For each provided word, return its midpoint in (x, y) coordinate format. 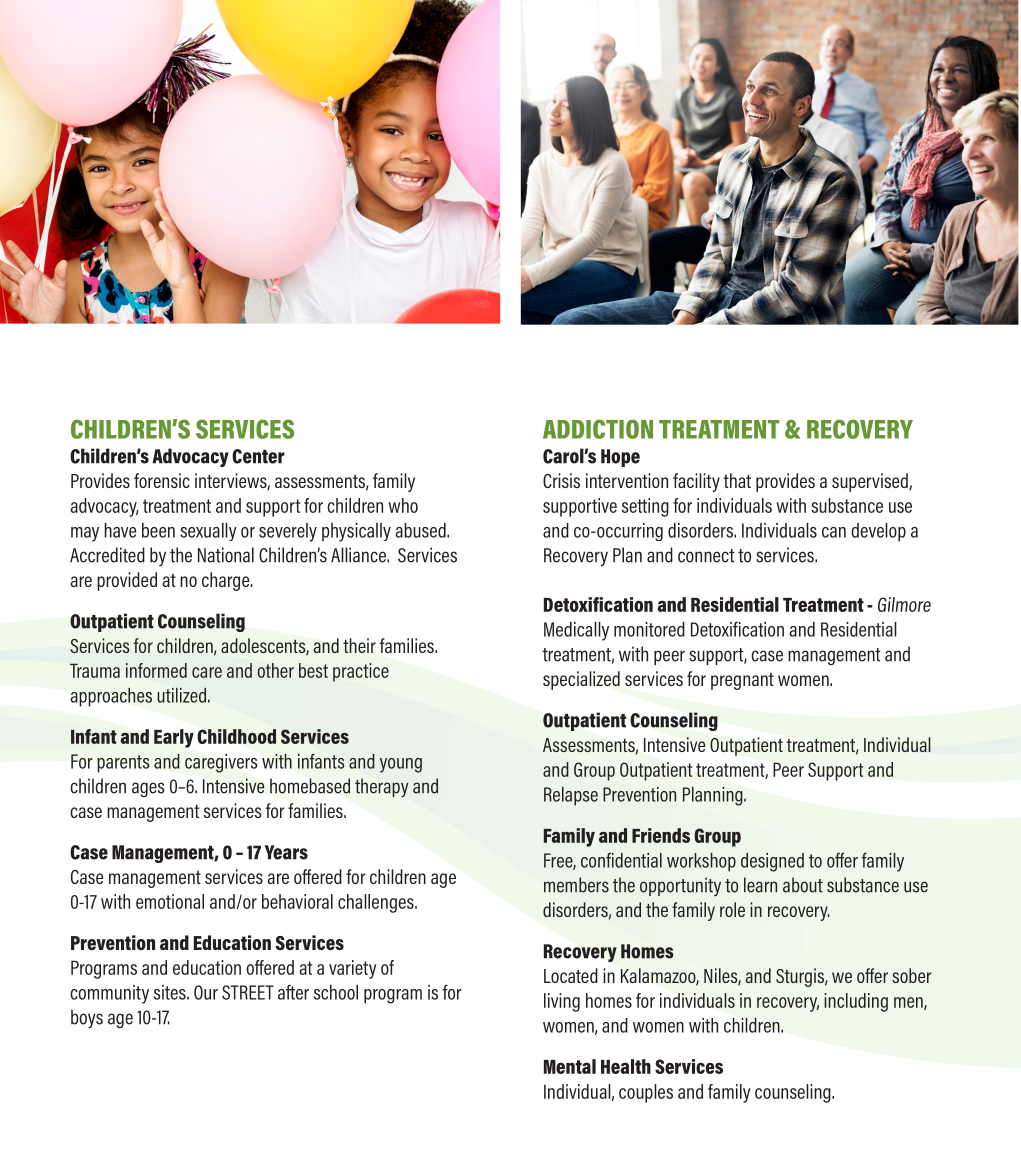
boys (87, 1018)
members (576, 885)
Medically (576, 631)
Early (174, 738)
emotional (170, 901)
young (401, 765)
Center (258, 456)
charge (227, 581)
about (803, 885)
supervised (871, 482)
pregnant (742, 681)
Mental (570, 1066)
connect (706, 556)
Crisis (561, 480)
